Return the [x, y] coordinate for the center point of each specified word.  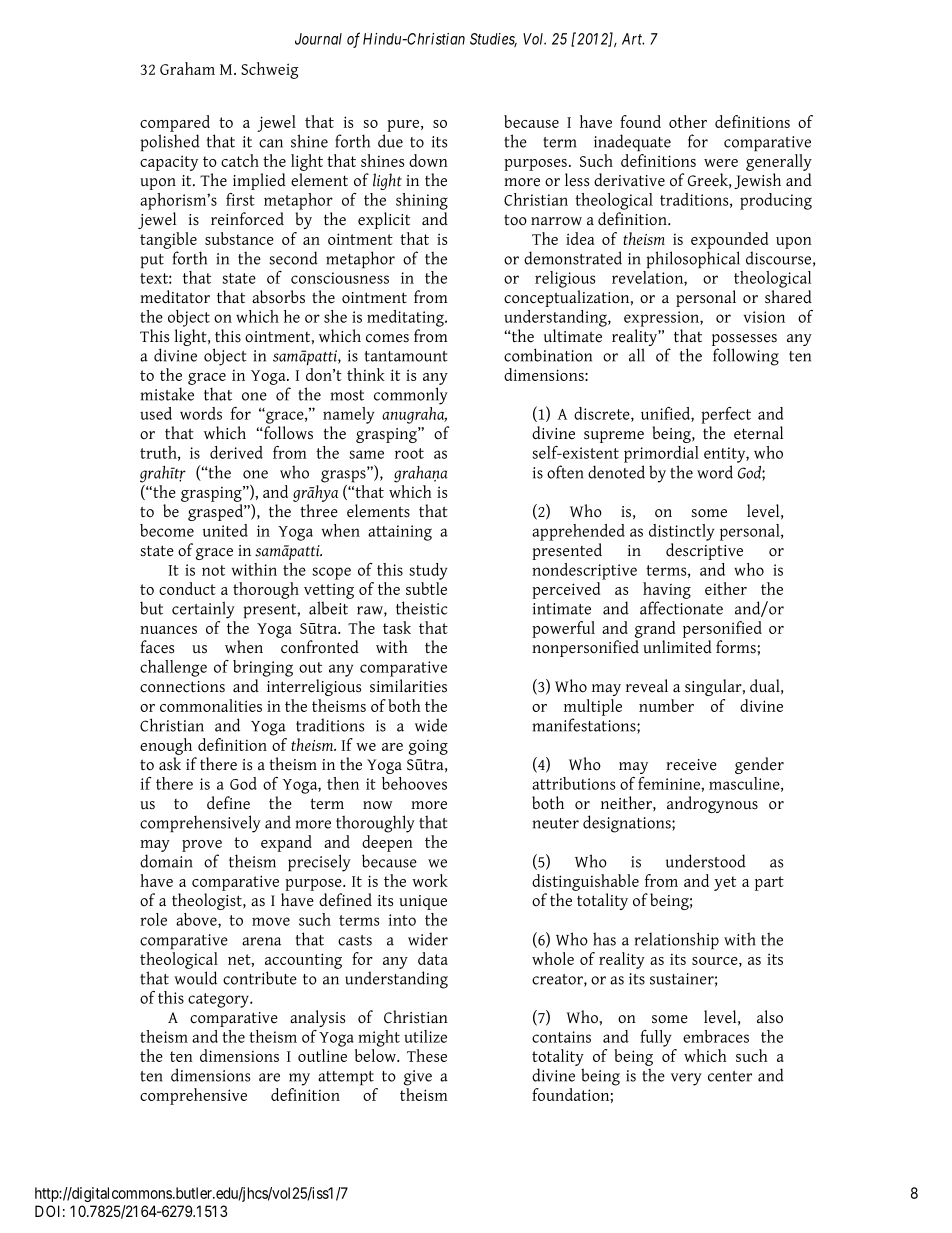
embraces [716, 1036]
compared [175, 123]
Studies [493, 40]
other [688, 121]
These [427, 1055]
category [219, 1000]
